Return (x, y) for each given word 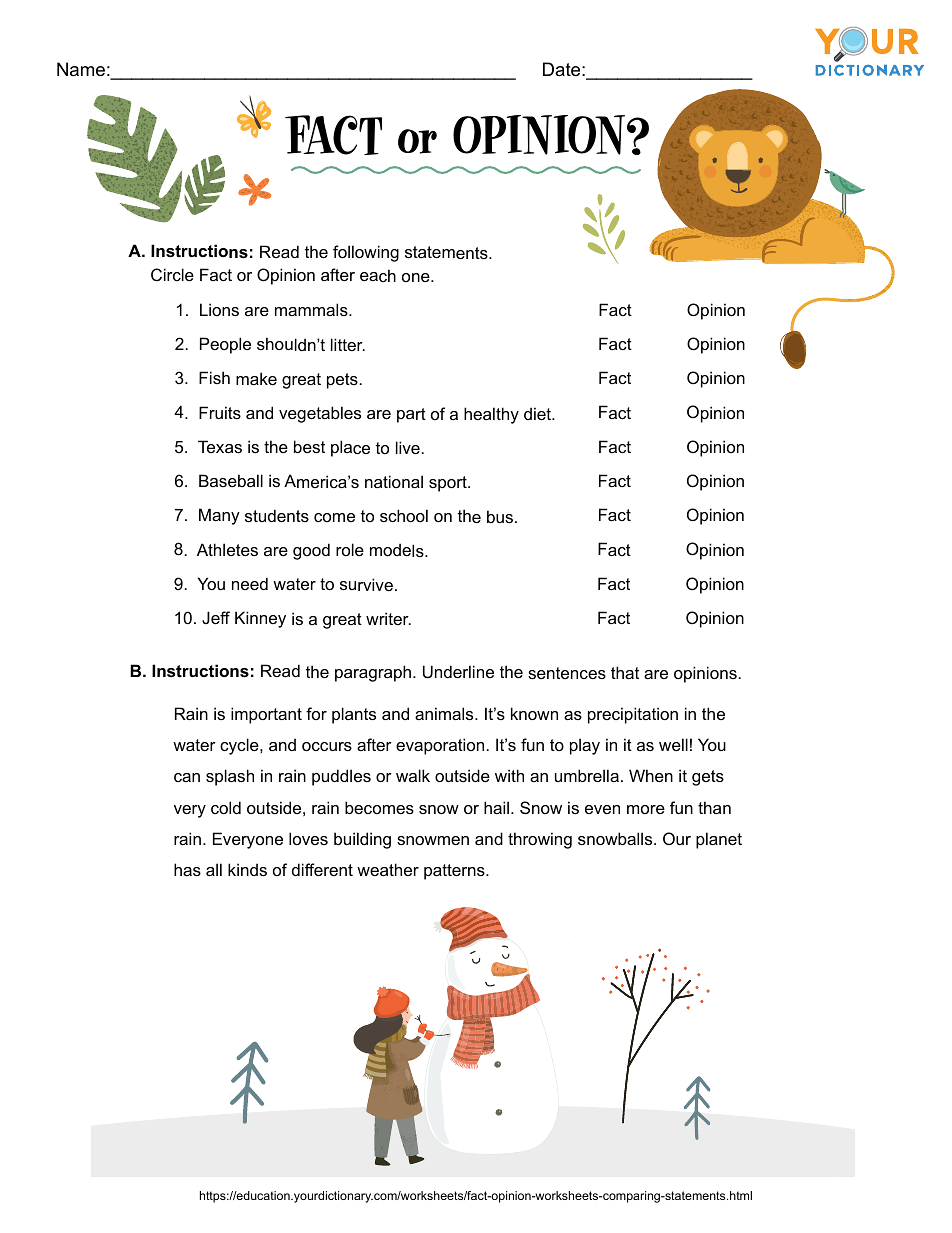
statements (447, 253)
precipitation (633, 715)
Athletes (227, 550)
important (266, 715)
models (398, 550)
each (378, 275)
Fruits (220, 413)
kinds (247, 869)
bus (501, 517)
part (411, 415)
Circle (172, 275)
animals (445, 713)
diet (539, 414)
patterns (455, 872)
